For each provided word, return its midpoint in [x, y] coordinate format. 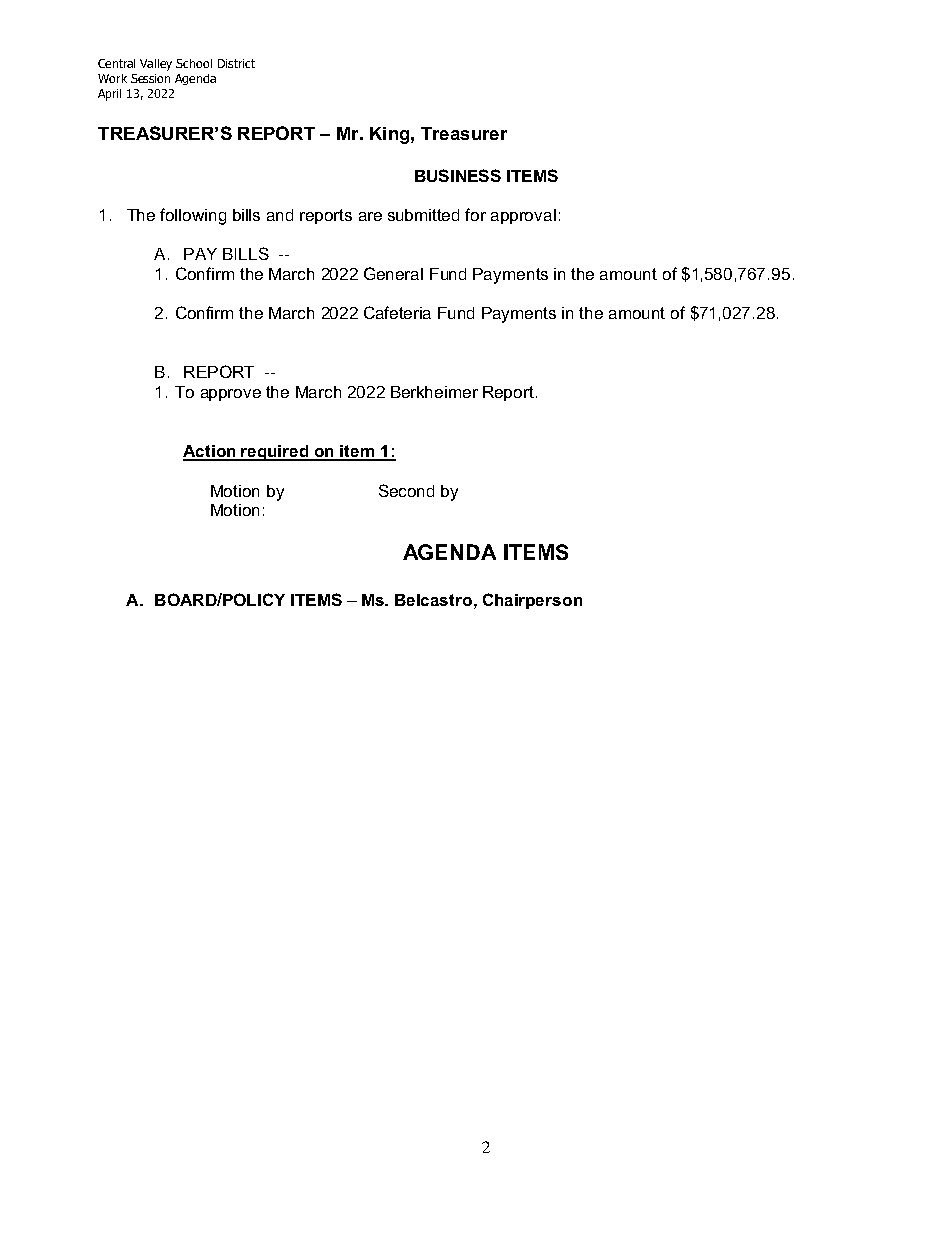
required [275, 453]
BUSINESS [458, 175]
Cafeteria [397, 312]
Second [406, 490]
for [475, 214]
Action [210, 452]
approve [231, 395]
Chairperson [532, 601]
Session [150, 78]
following [193, 216]
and [280, 215]
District [236, 63]
